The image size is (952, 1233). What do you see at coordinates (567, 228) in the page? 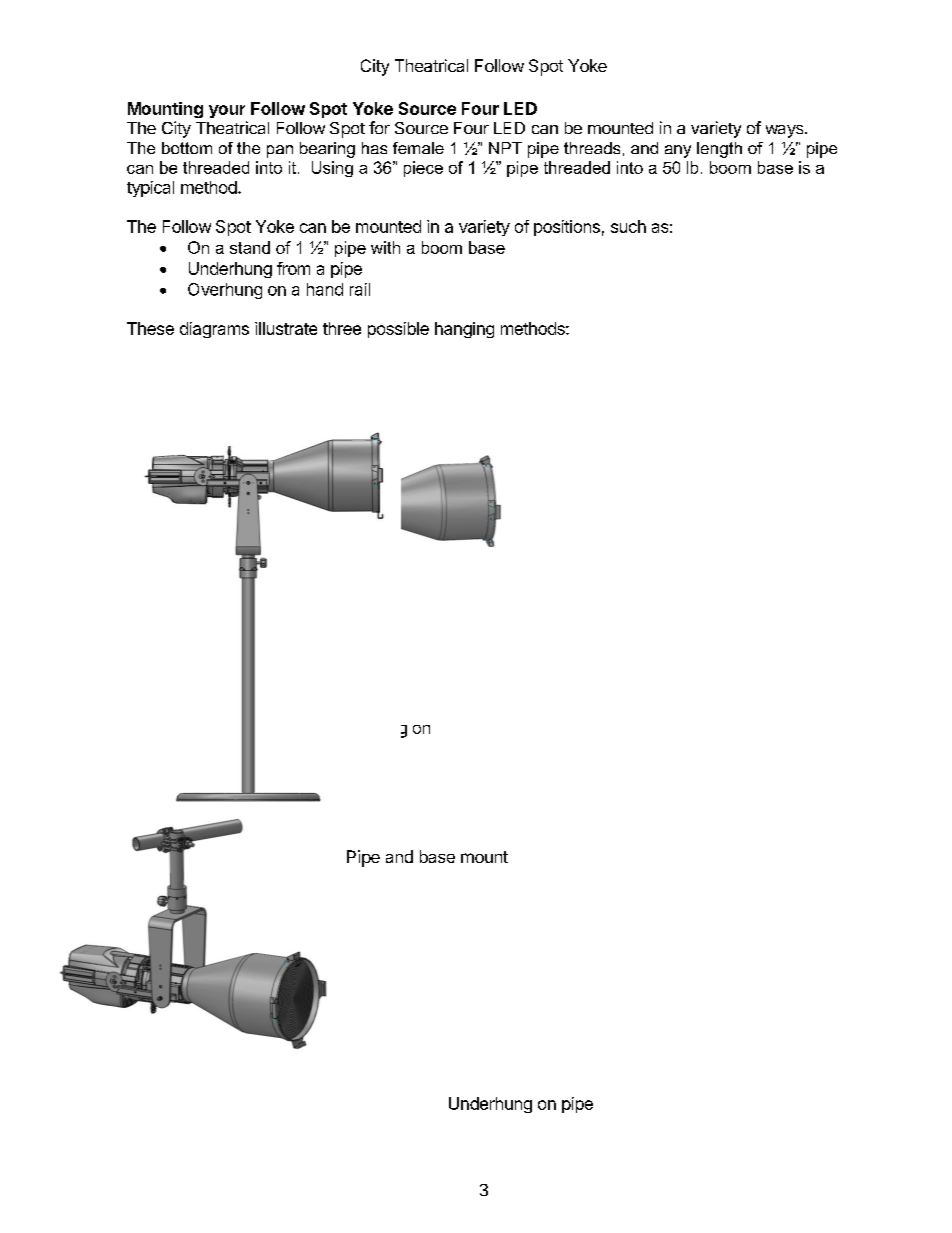
I see `positions` at bounding box center [567, 228].
